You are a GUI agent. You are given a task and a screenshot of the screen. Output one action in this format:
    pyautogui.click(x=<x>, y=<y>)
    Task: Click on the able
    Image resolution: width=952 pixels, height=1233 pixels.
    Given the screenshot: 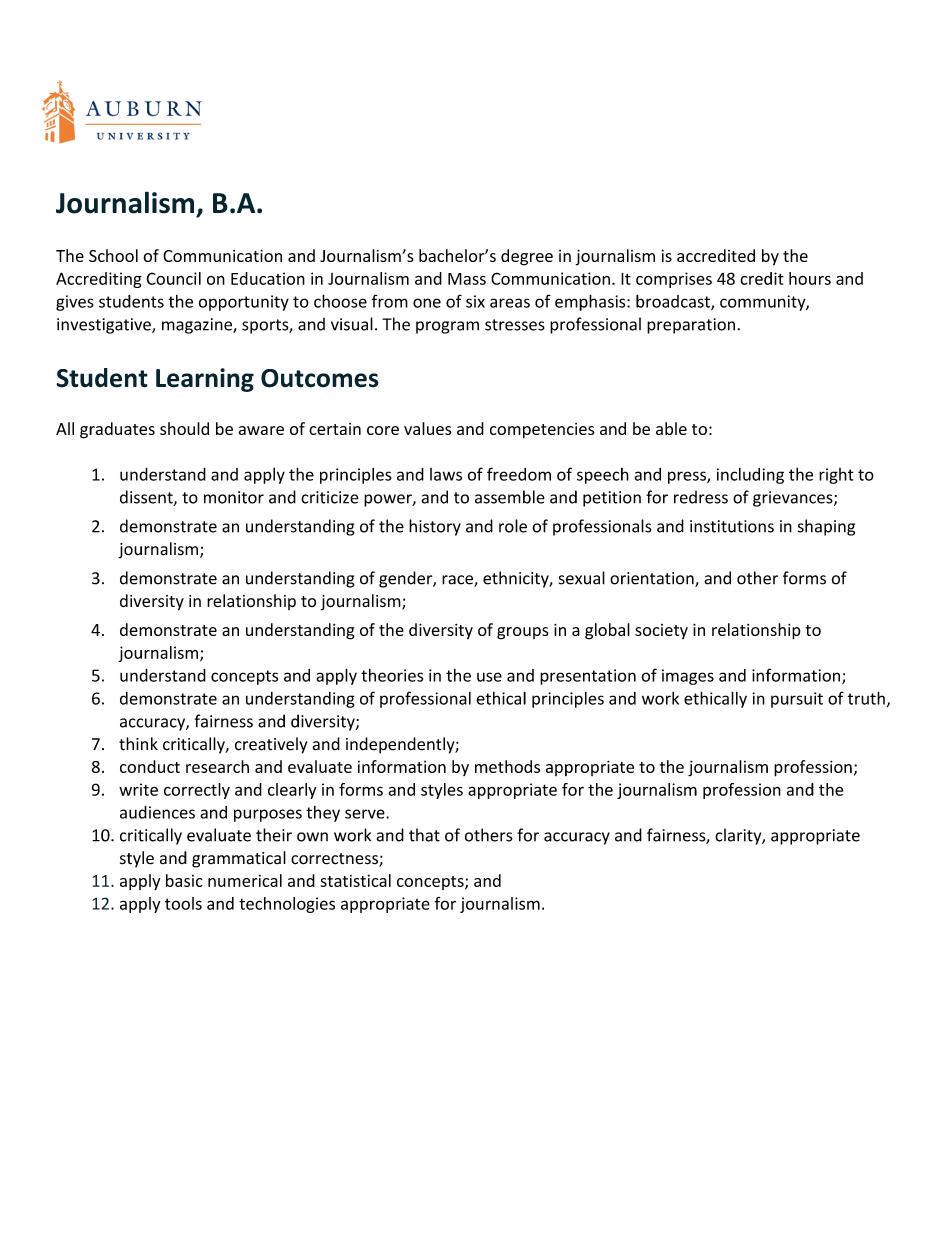 What is the action you would take?
    pyautogui.click(x=671, y=428)
